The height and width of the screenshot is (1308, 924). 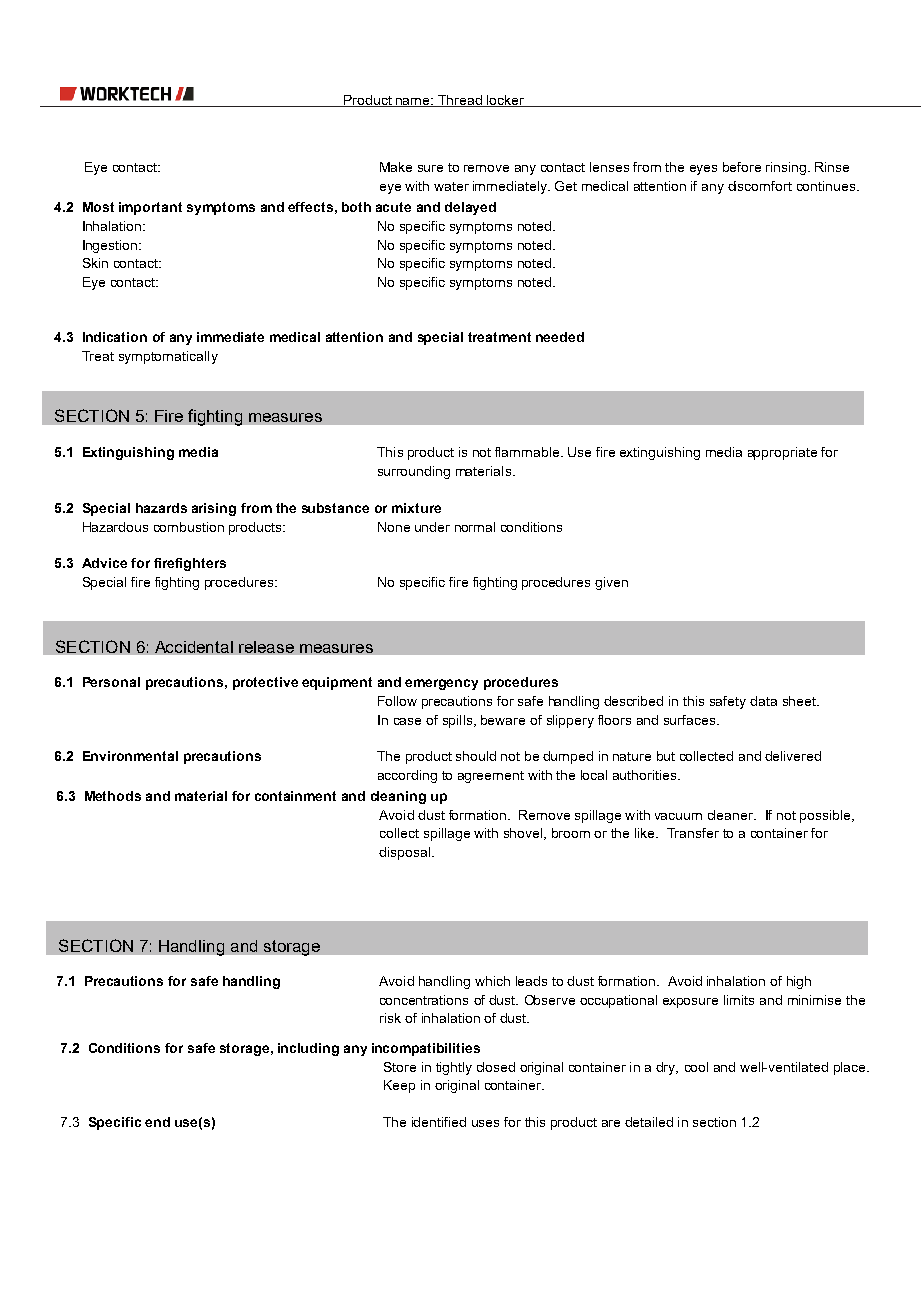 I want to click on Indication, so click(x=115, y=337).
